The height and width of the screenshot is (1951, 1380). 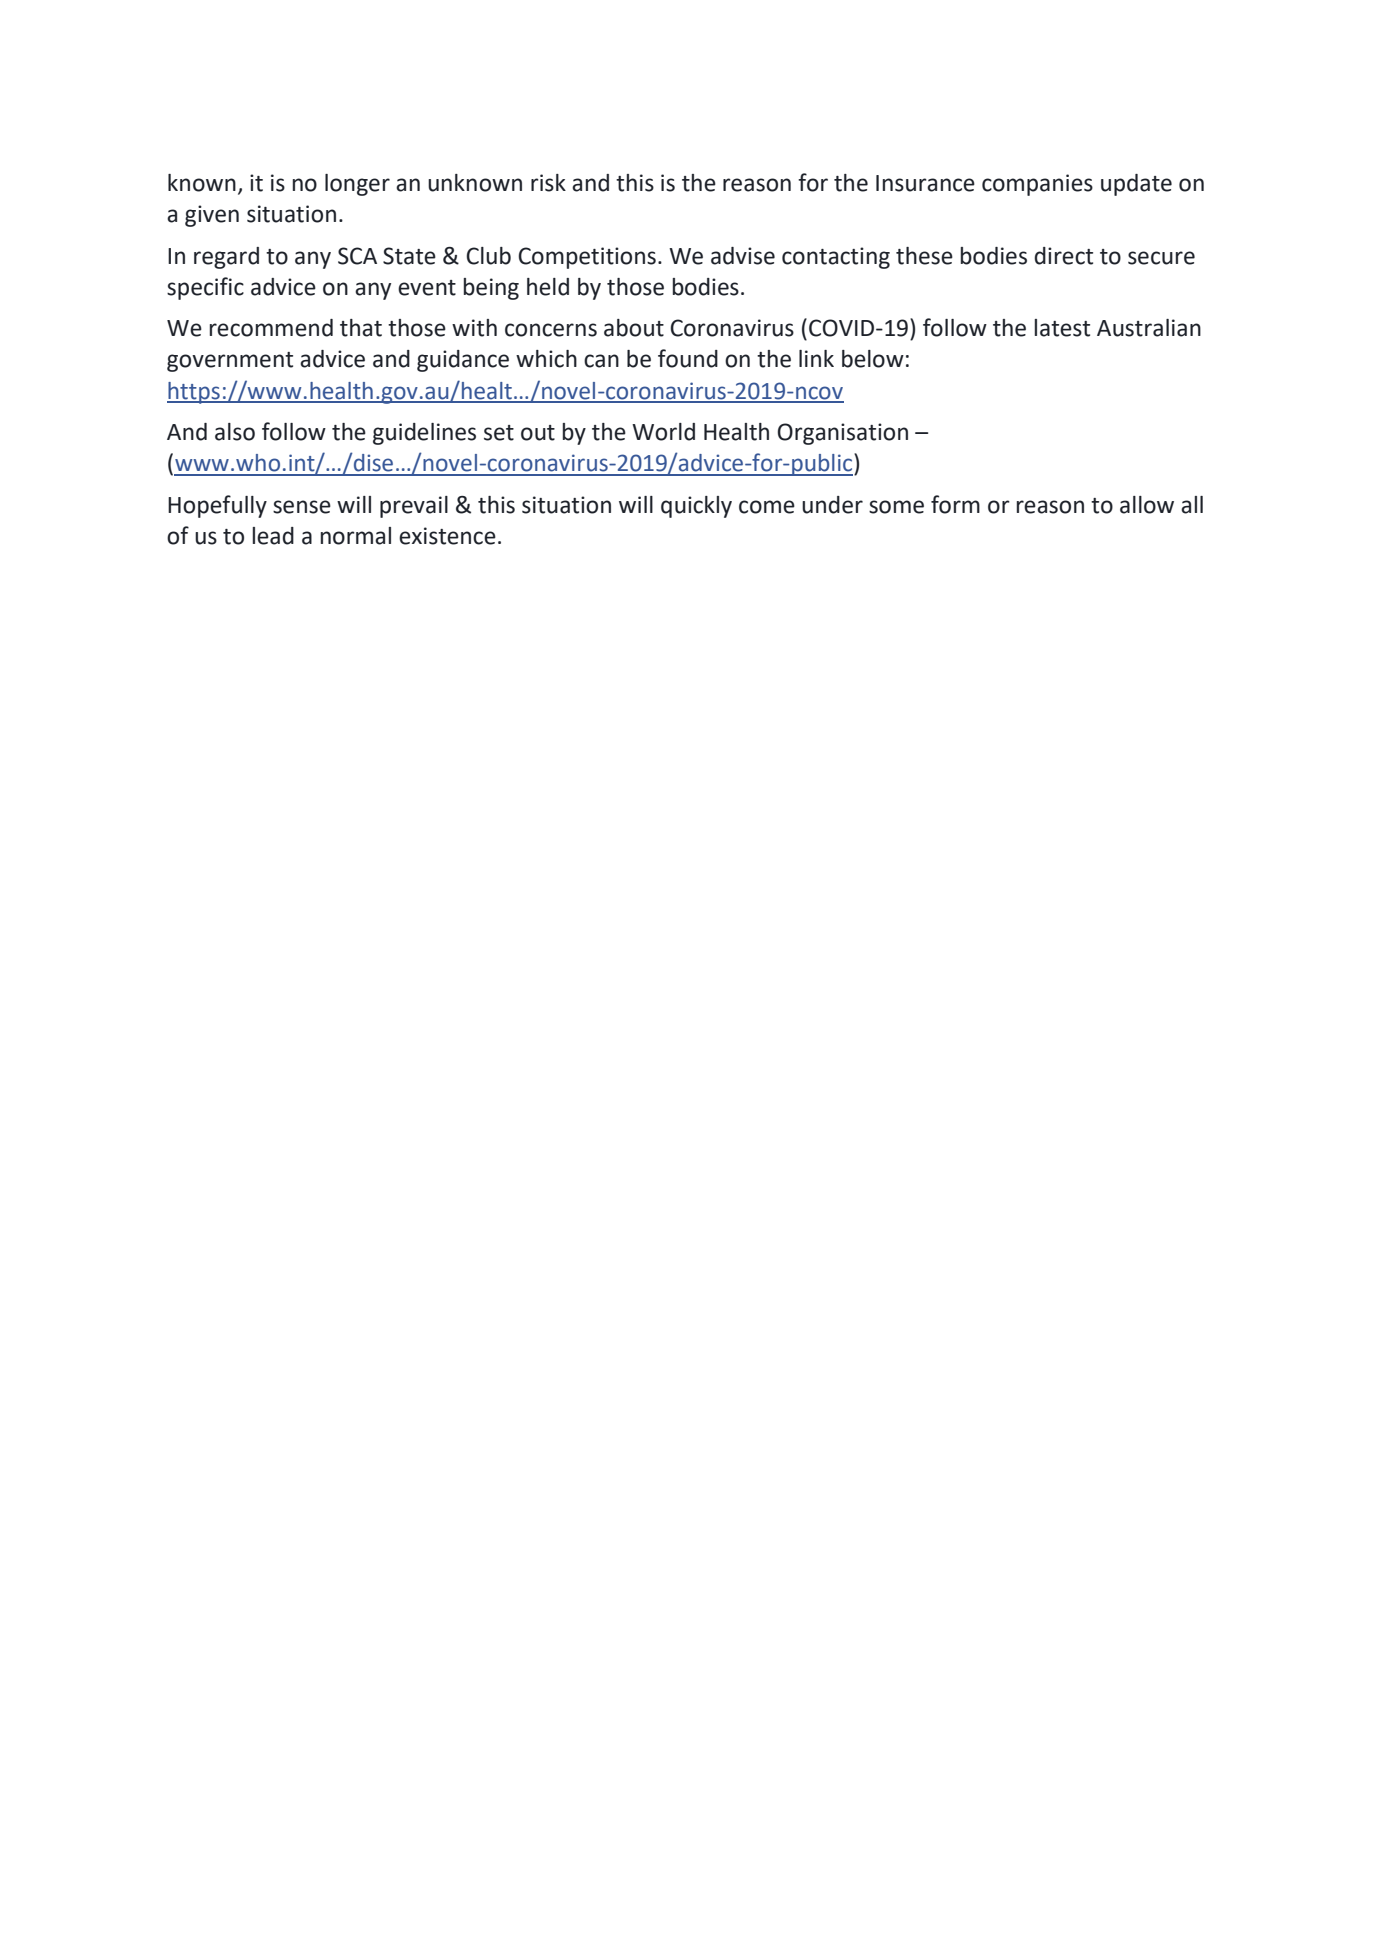 I want to click on companies, so click(x=1037, y=185).
